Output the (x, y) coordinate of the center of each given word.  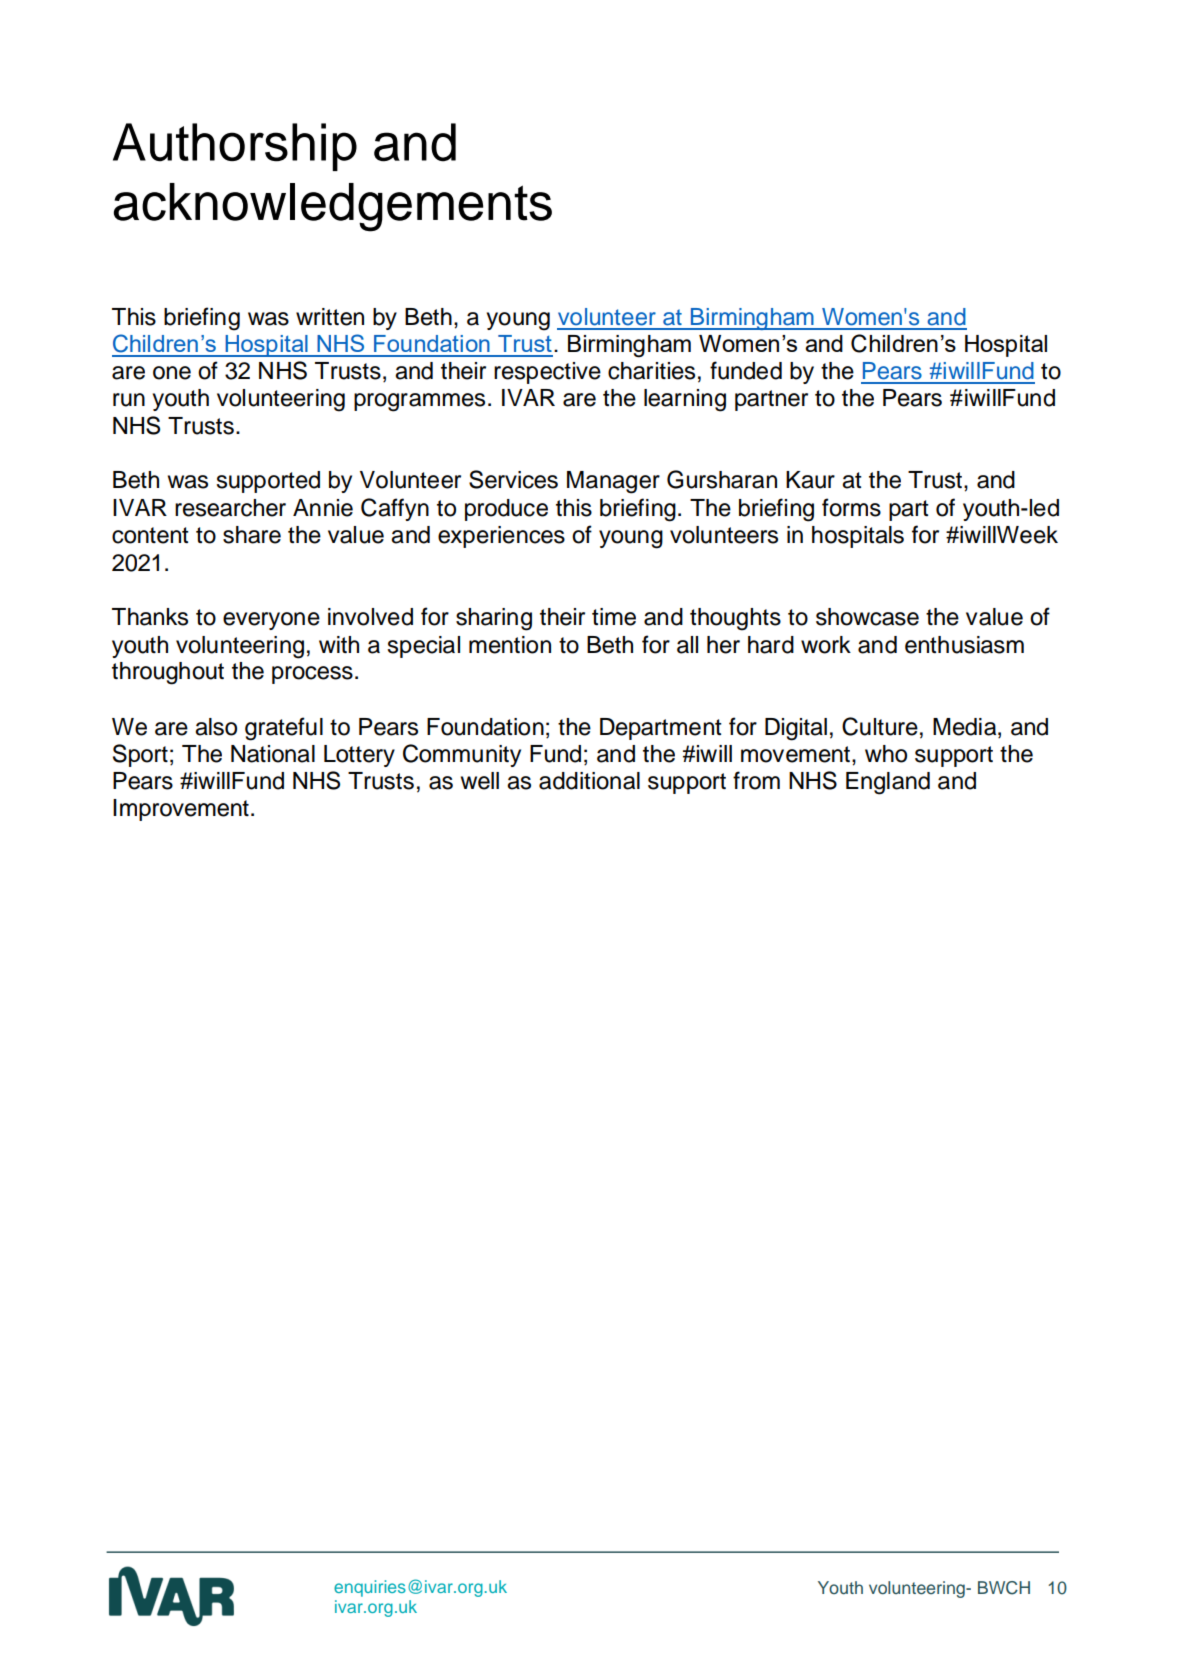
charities (651, 371)
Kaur (810, 480)
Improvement (181, 810)
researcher (230, 508)
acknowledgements (333, 207)
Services (513, 479)
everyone (271, 621)
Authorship (235, 147)
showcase (867, 617)
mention (510, 645)
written (330, 317)
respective (547, 373)
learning (685, 400)
